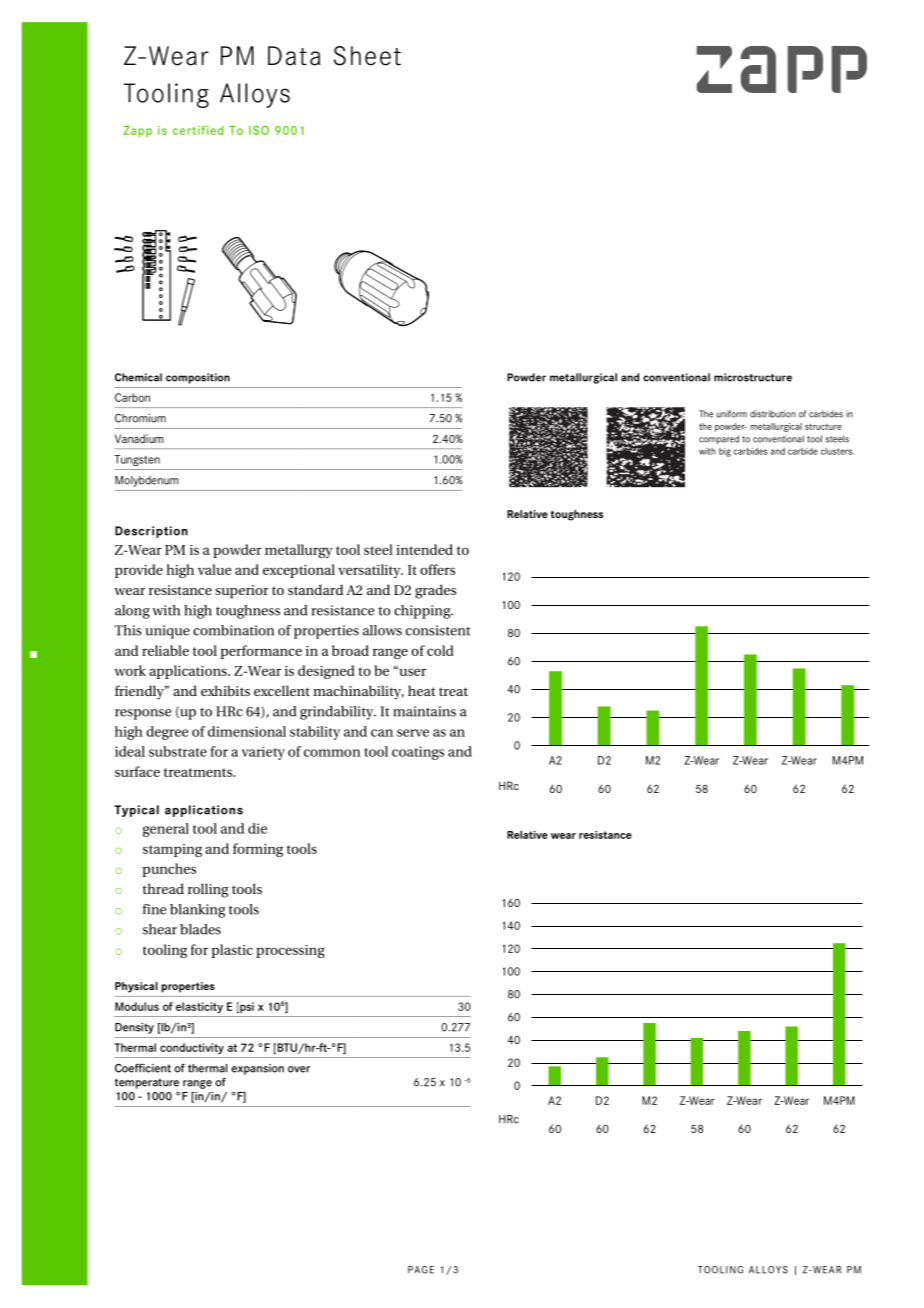 This page has width=924, height=1308. Describe the element at coordinates (299, 1069) in the page. I see `over` at that location.
